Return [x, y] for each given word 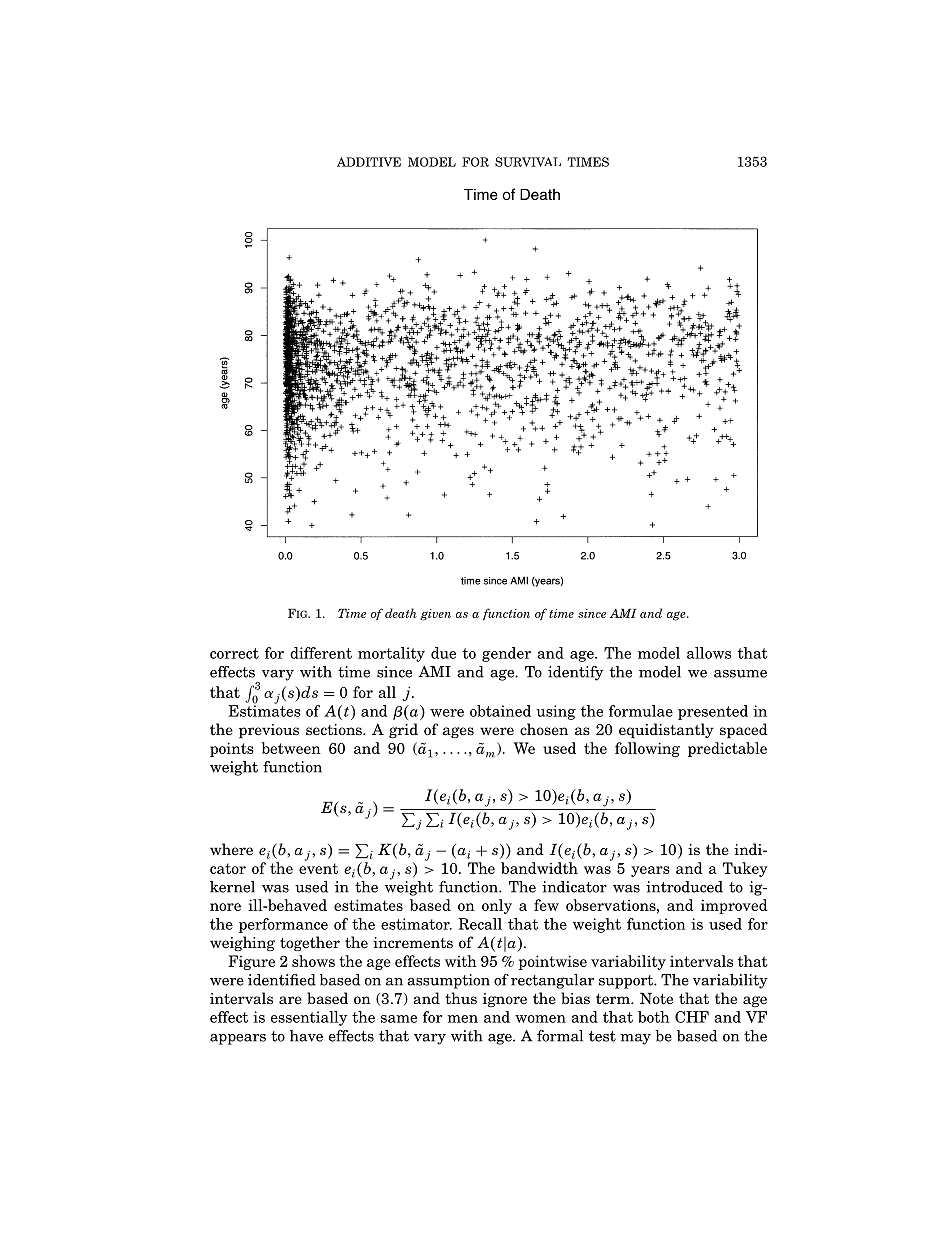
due [443, 653]
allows [709, 653]
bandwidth [539, 868]
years [650, 871]
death [401, 613]
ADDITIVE [369, 162]
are [290, 1000]
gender [506, 654]
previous [269, 731]
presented [713, 712]
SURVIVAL [528, 162]
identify [575, 673]
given [435, 615]
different [321, 653]
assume [740, 674]
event [318, 868]
